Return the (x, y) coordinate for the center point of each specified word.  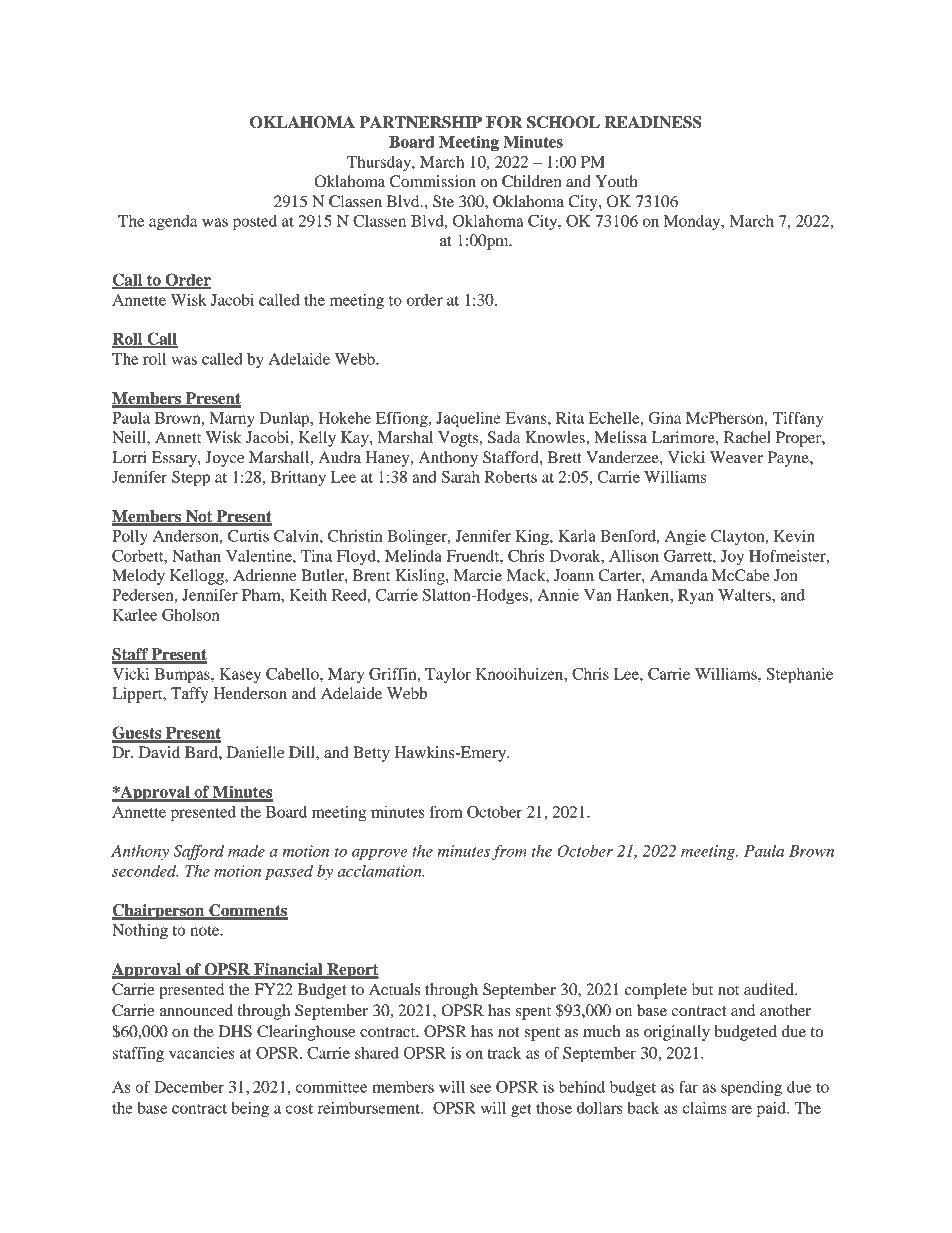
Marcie (478, 575)
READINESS (653, 122)
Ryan (696, 596)
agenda (173, 223)
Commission (433, 181)
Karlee (135, 615)
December (189, 1087)
